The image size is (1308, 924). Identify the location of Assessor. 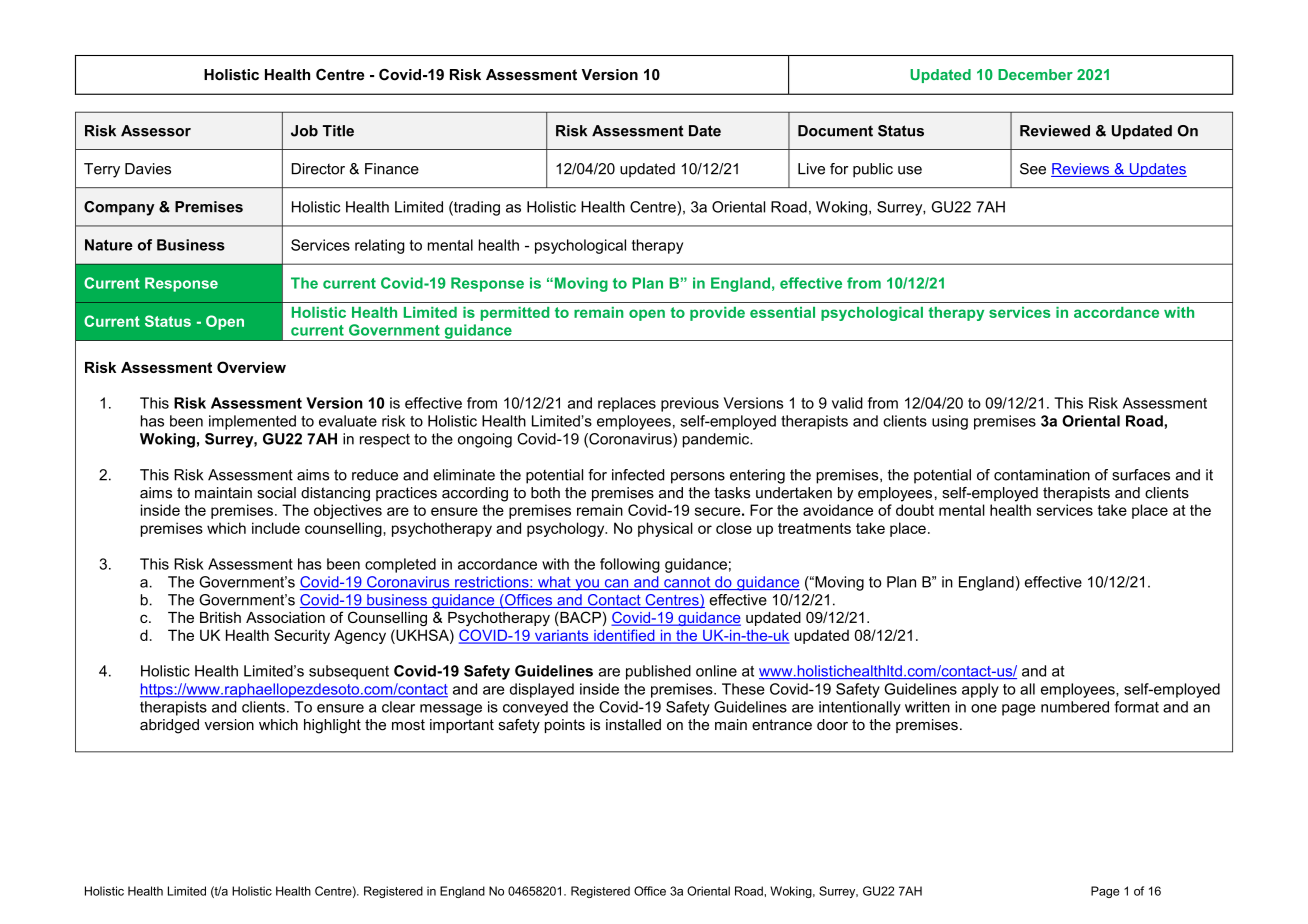
(156, 131).
